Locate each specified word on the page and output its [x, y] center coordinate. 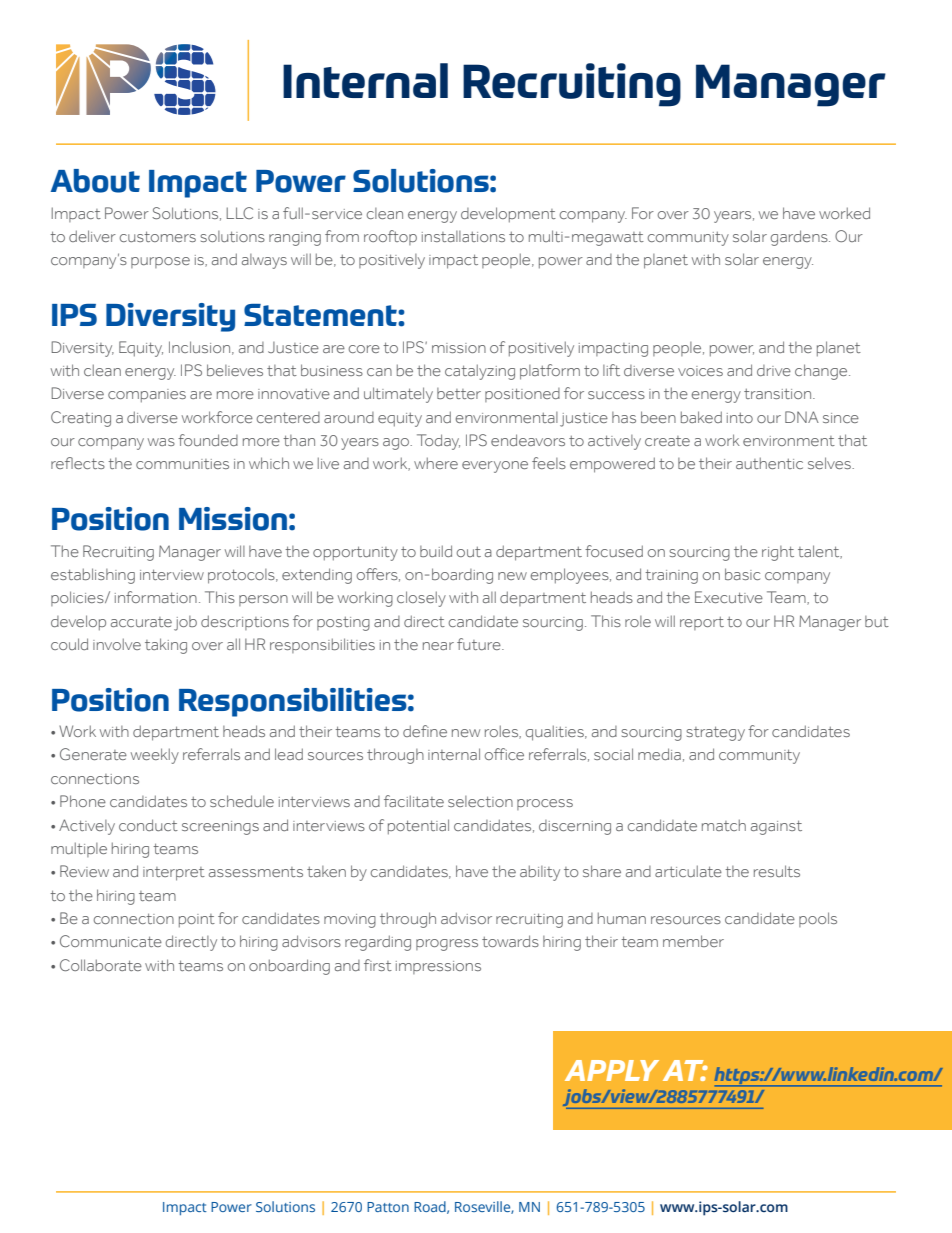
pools [818, 919]
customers [158, 236]
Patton [388, 1207]
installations [463, 236]
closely [421, 599]
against [776, 827]
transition [779, 394]
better [459, 393]
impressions [438, 967]
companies [147, 396]
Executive [729, 597]
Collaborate [101, 965]
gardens [800, 238]
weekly [155, 756]
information [156, 597]
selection [480, 801]
